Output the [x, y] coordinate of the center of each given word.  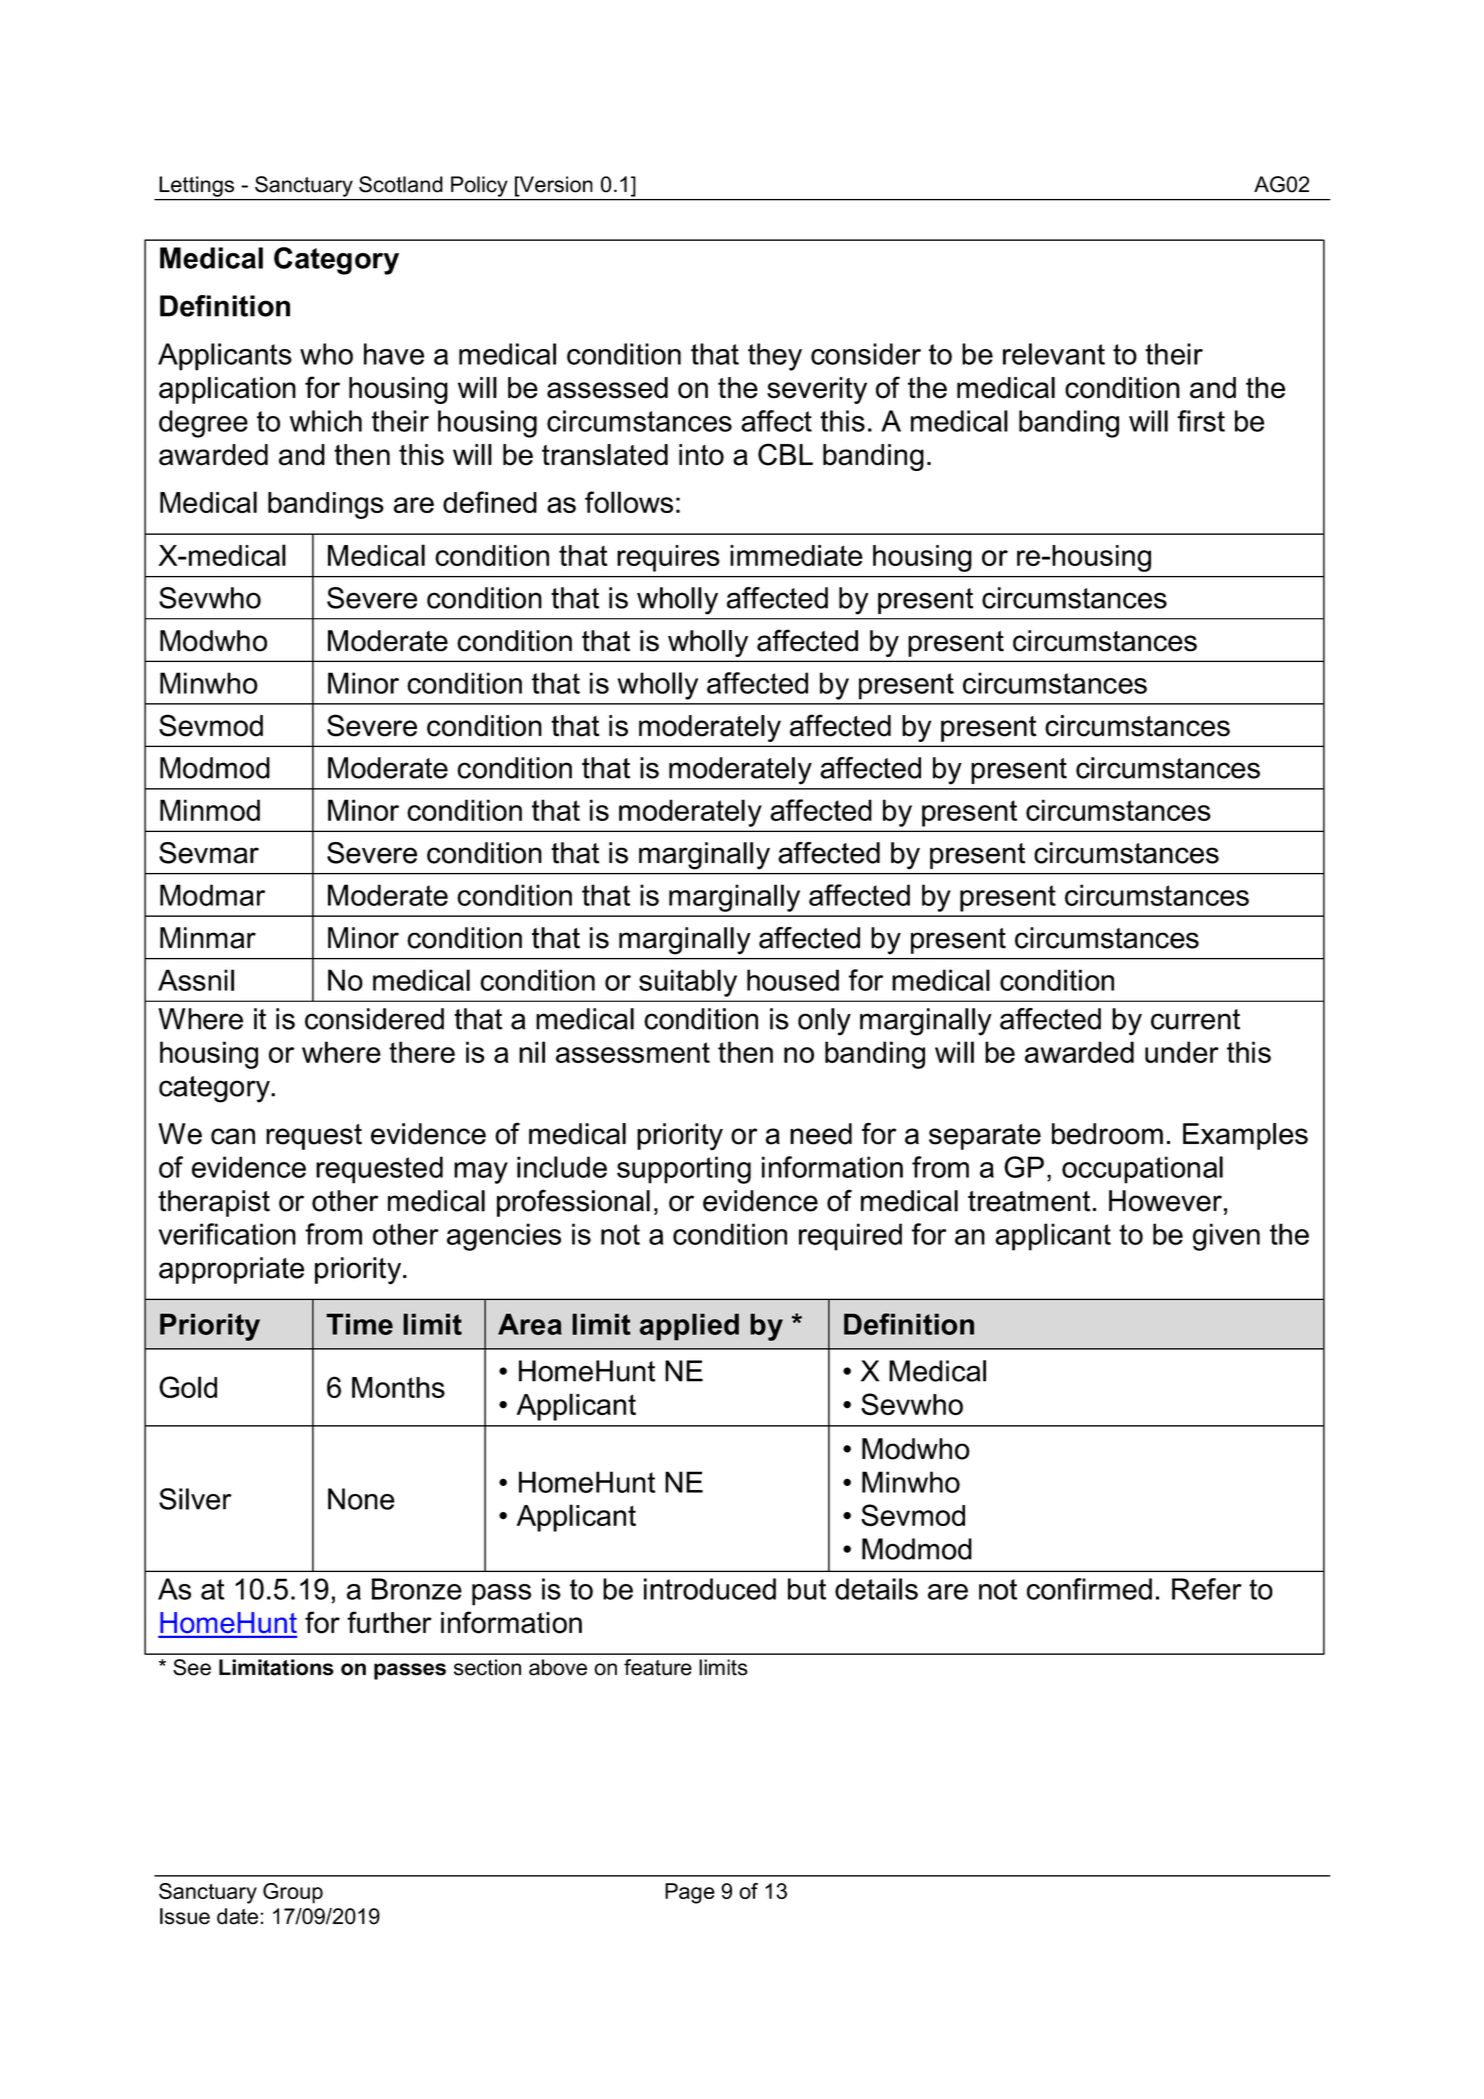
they [775, 357]
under [1182, 1052]
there [422, 1052]
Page [690, 1893]
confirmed [1089, 1589]
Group [293, 1893]
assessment [633, 1052]
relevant [1054, 354]
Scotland [401, 184]
